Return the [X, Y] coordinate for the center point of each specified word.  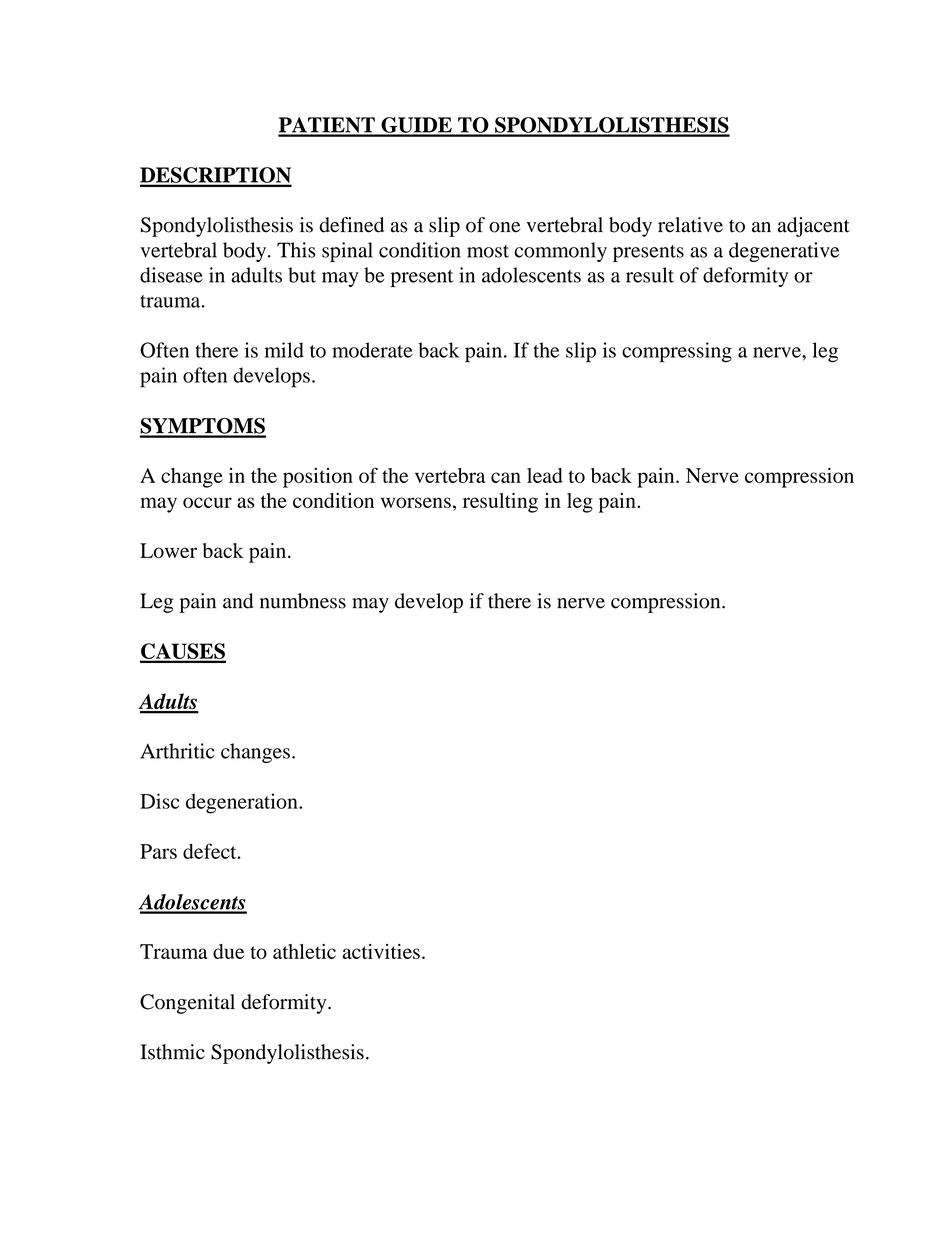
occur [207, 502]
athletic [304, 951]
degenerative [784, 252]
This [296, 250]
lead [545, 475]
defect [211, 851]
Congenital [187, 1004]
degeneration [243, 803]
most [488, 251]
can [506, 477]
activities [381, 951]
